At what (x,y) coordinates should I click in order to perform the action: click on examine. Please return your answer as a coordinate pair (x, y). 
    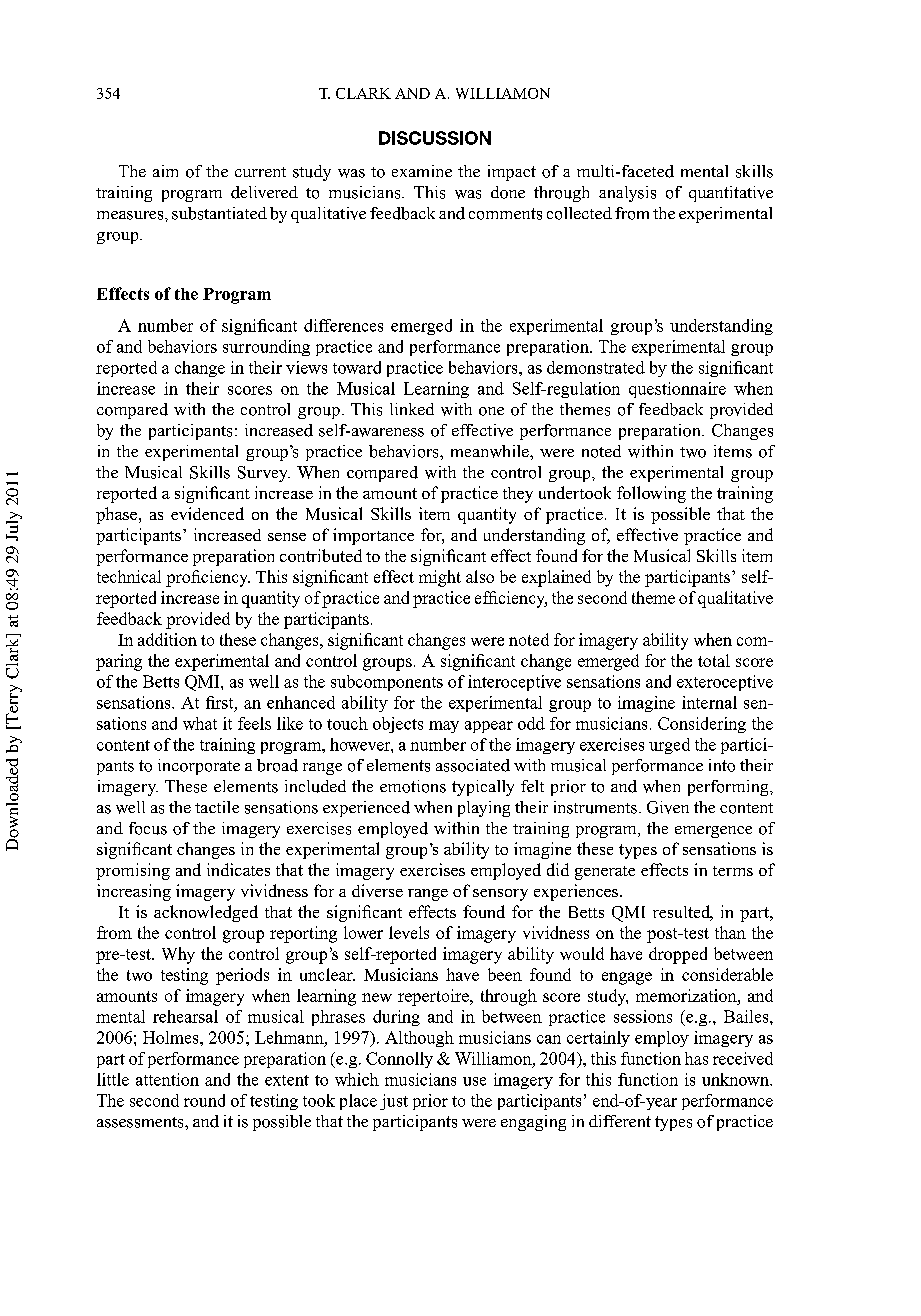
    Looking at the image, I should click on (422, 171).
